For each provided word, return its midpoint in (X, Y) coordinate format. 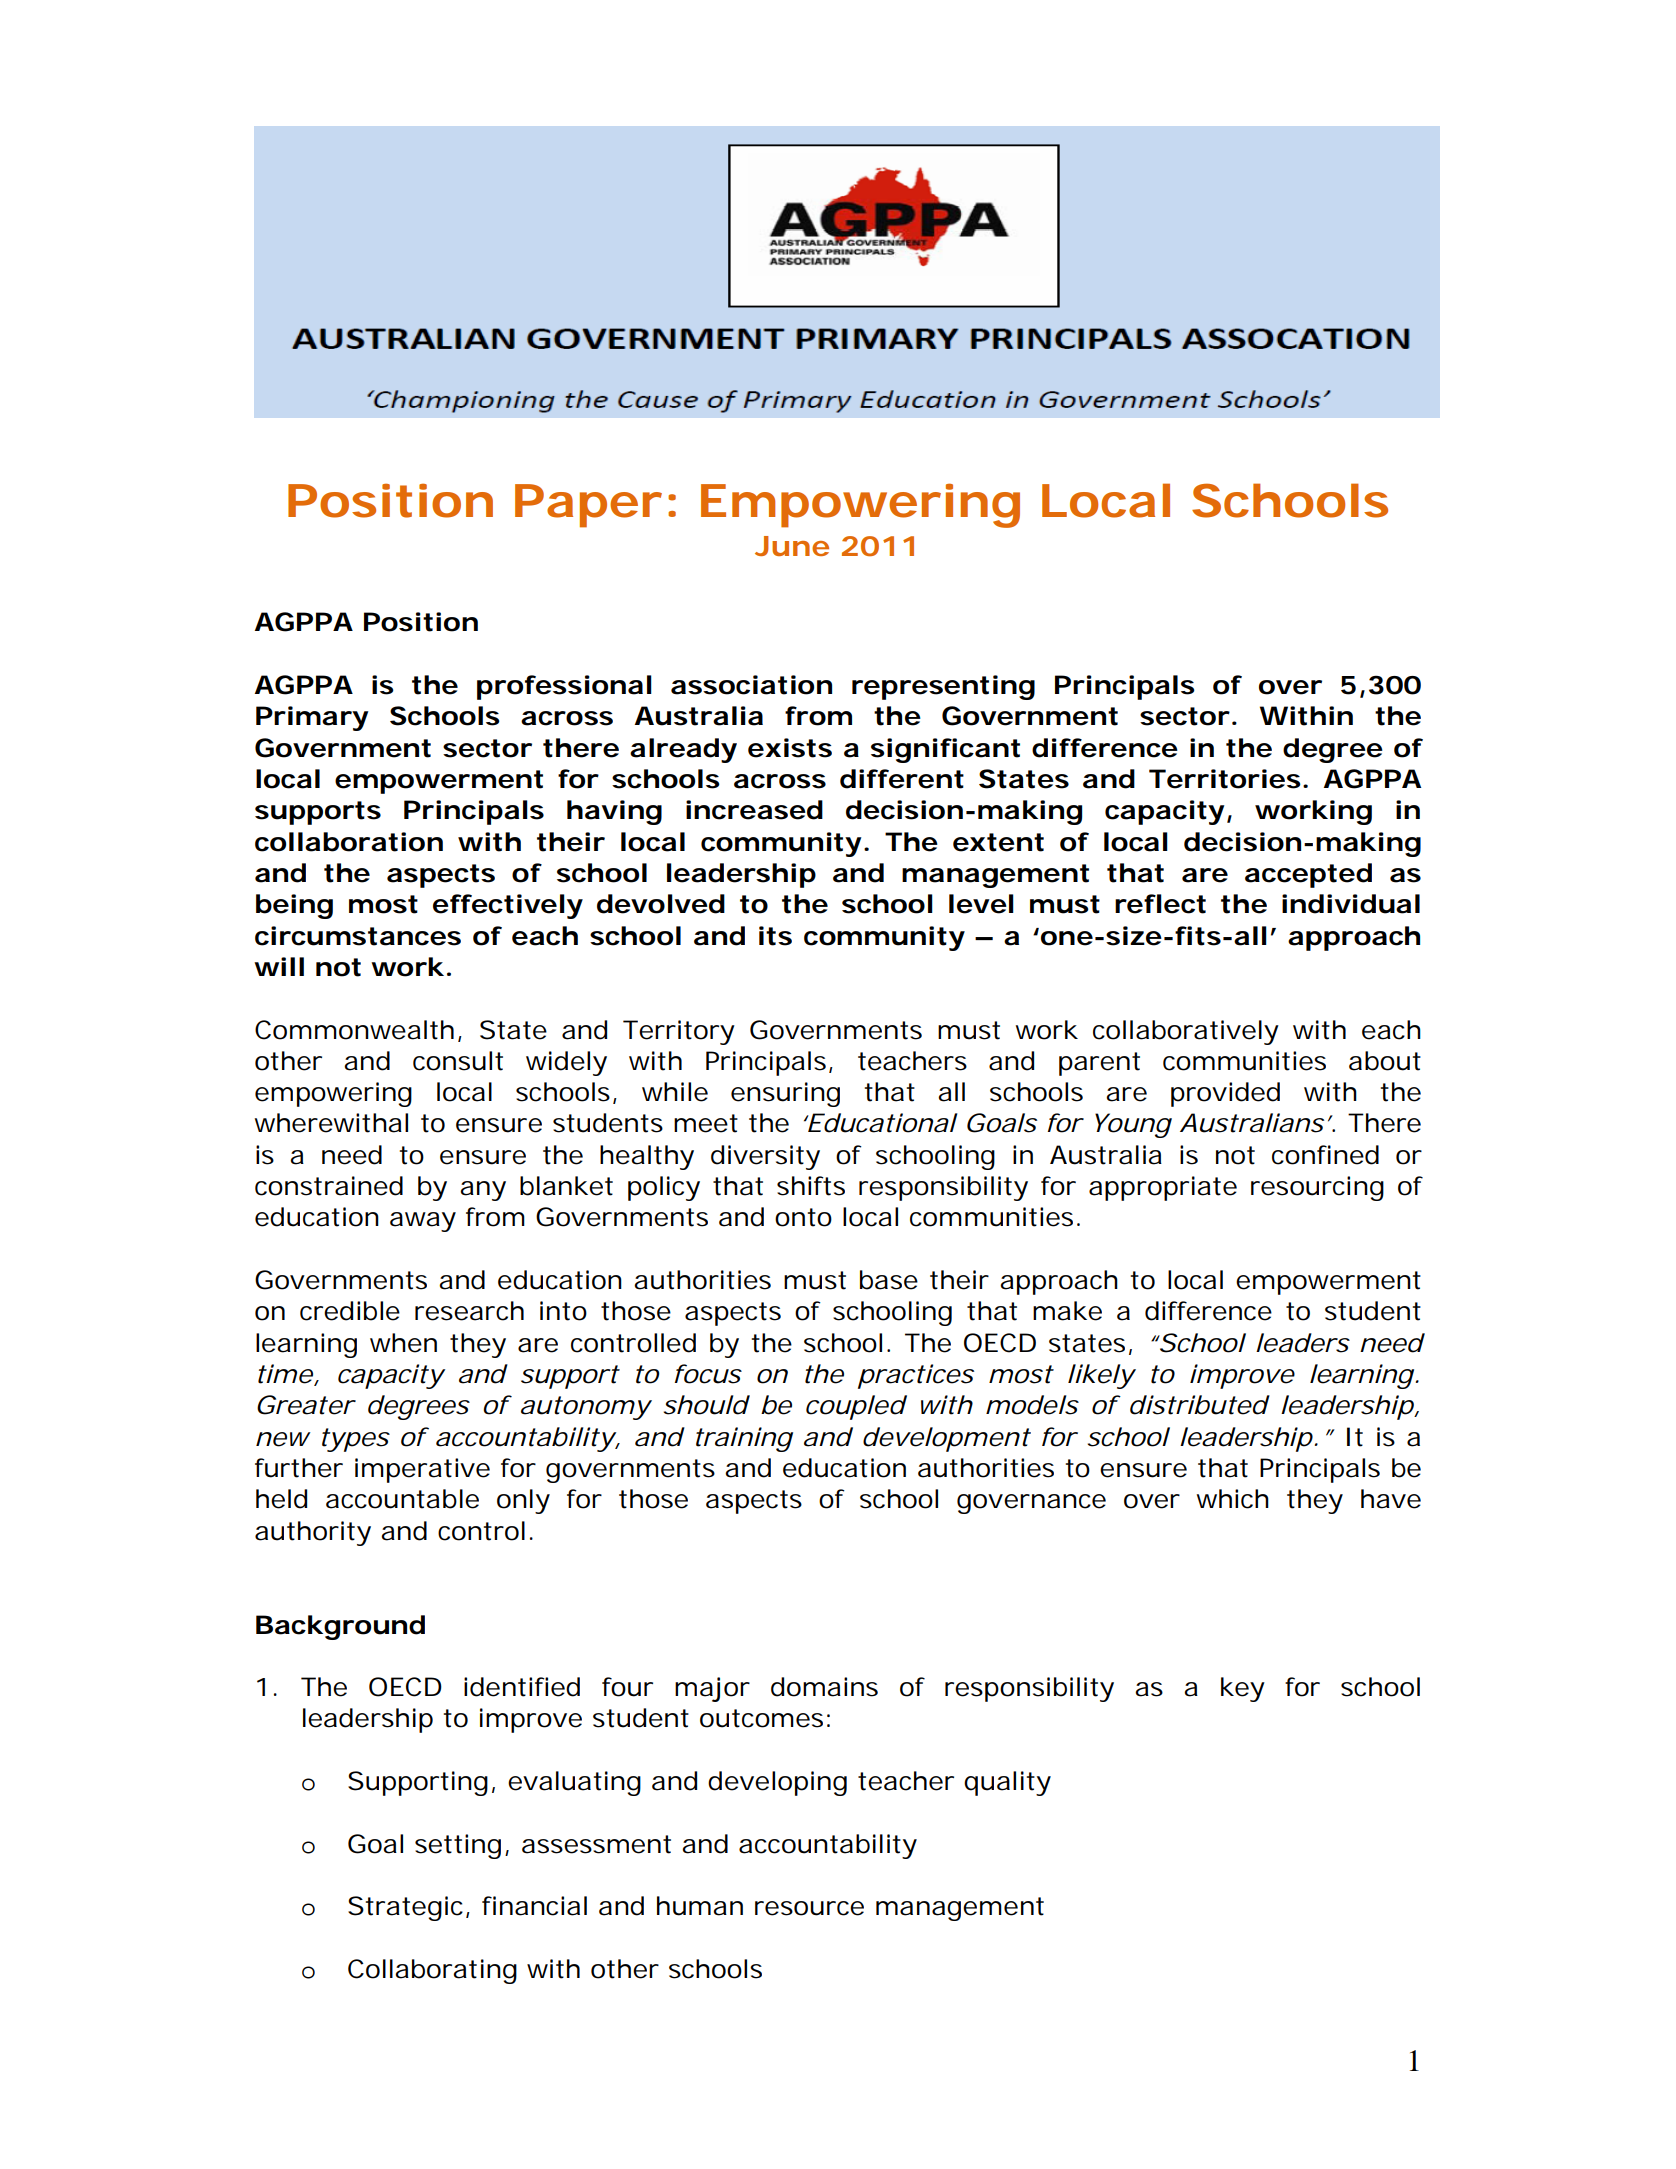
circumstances (358, 936)
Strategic (405, 1908)
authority (313, 1533)
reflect (1160, 904)
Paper (587, 506)
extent (998, 842)
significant (945, 750)
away (423, 1222)
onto (803, 1217)
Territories (1225, 779)
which (1233, 1499)
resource (809, 1908)
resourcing (1317, 1188)
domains (824, 1687)
